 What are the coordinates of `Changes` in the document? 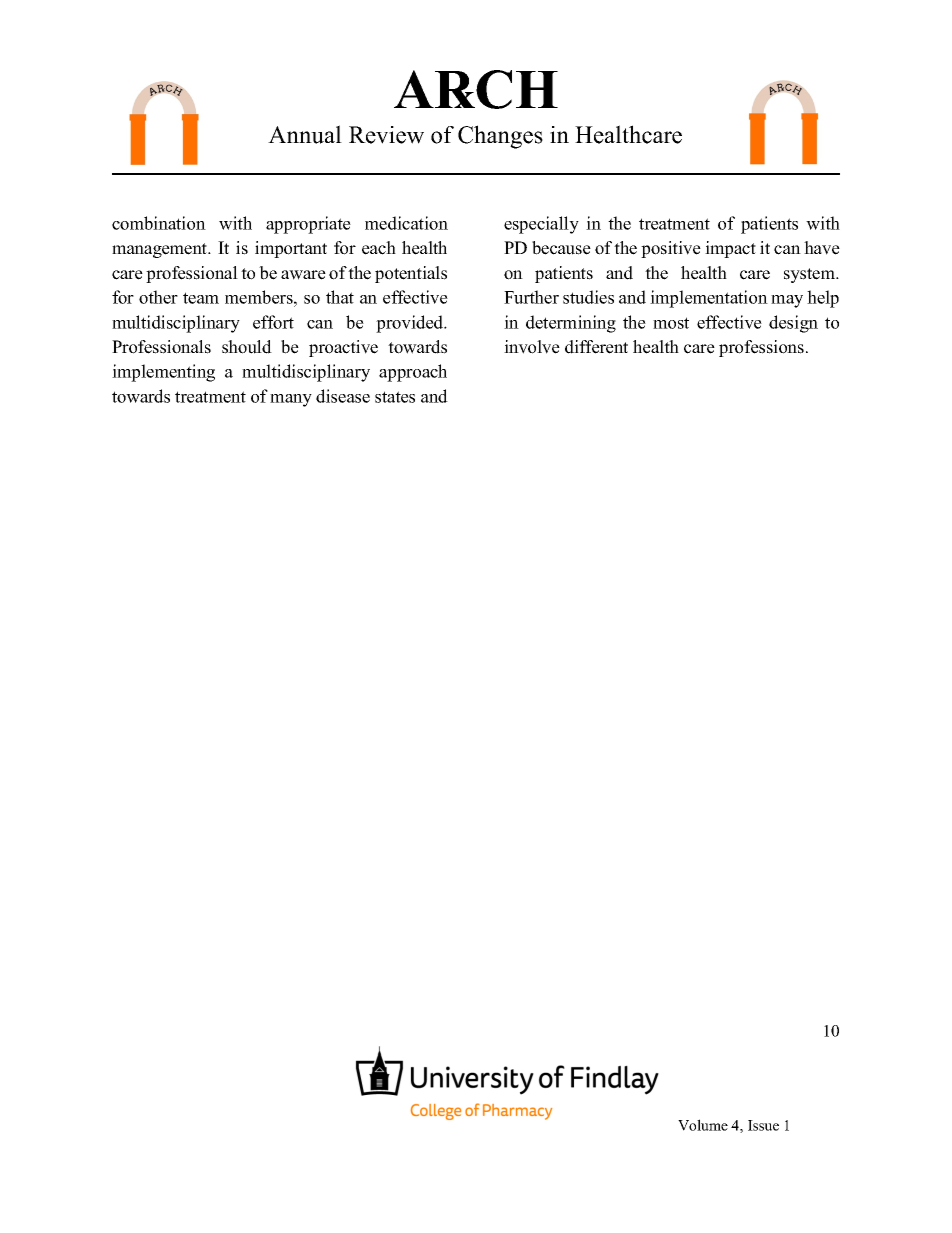 It's located at (500, 137).
